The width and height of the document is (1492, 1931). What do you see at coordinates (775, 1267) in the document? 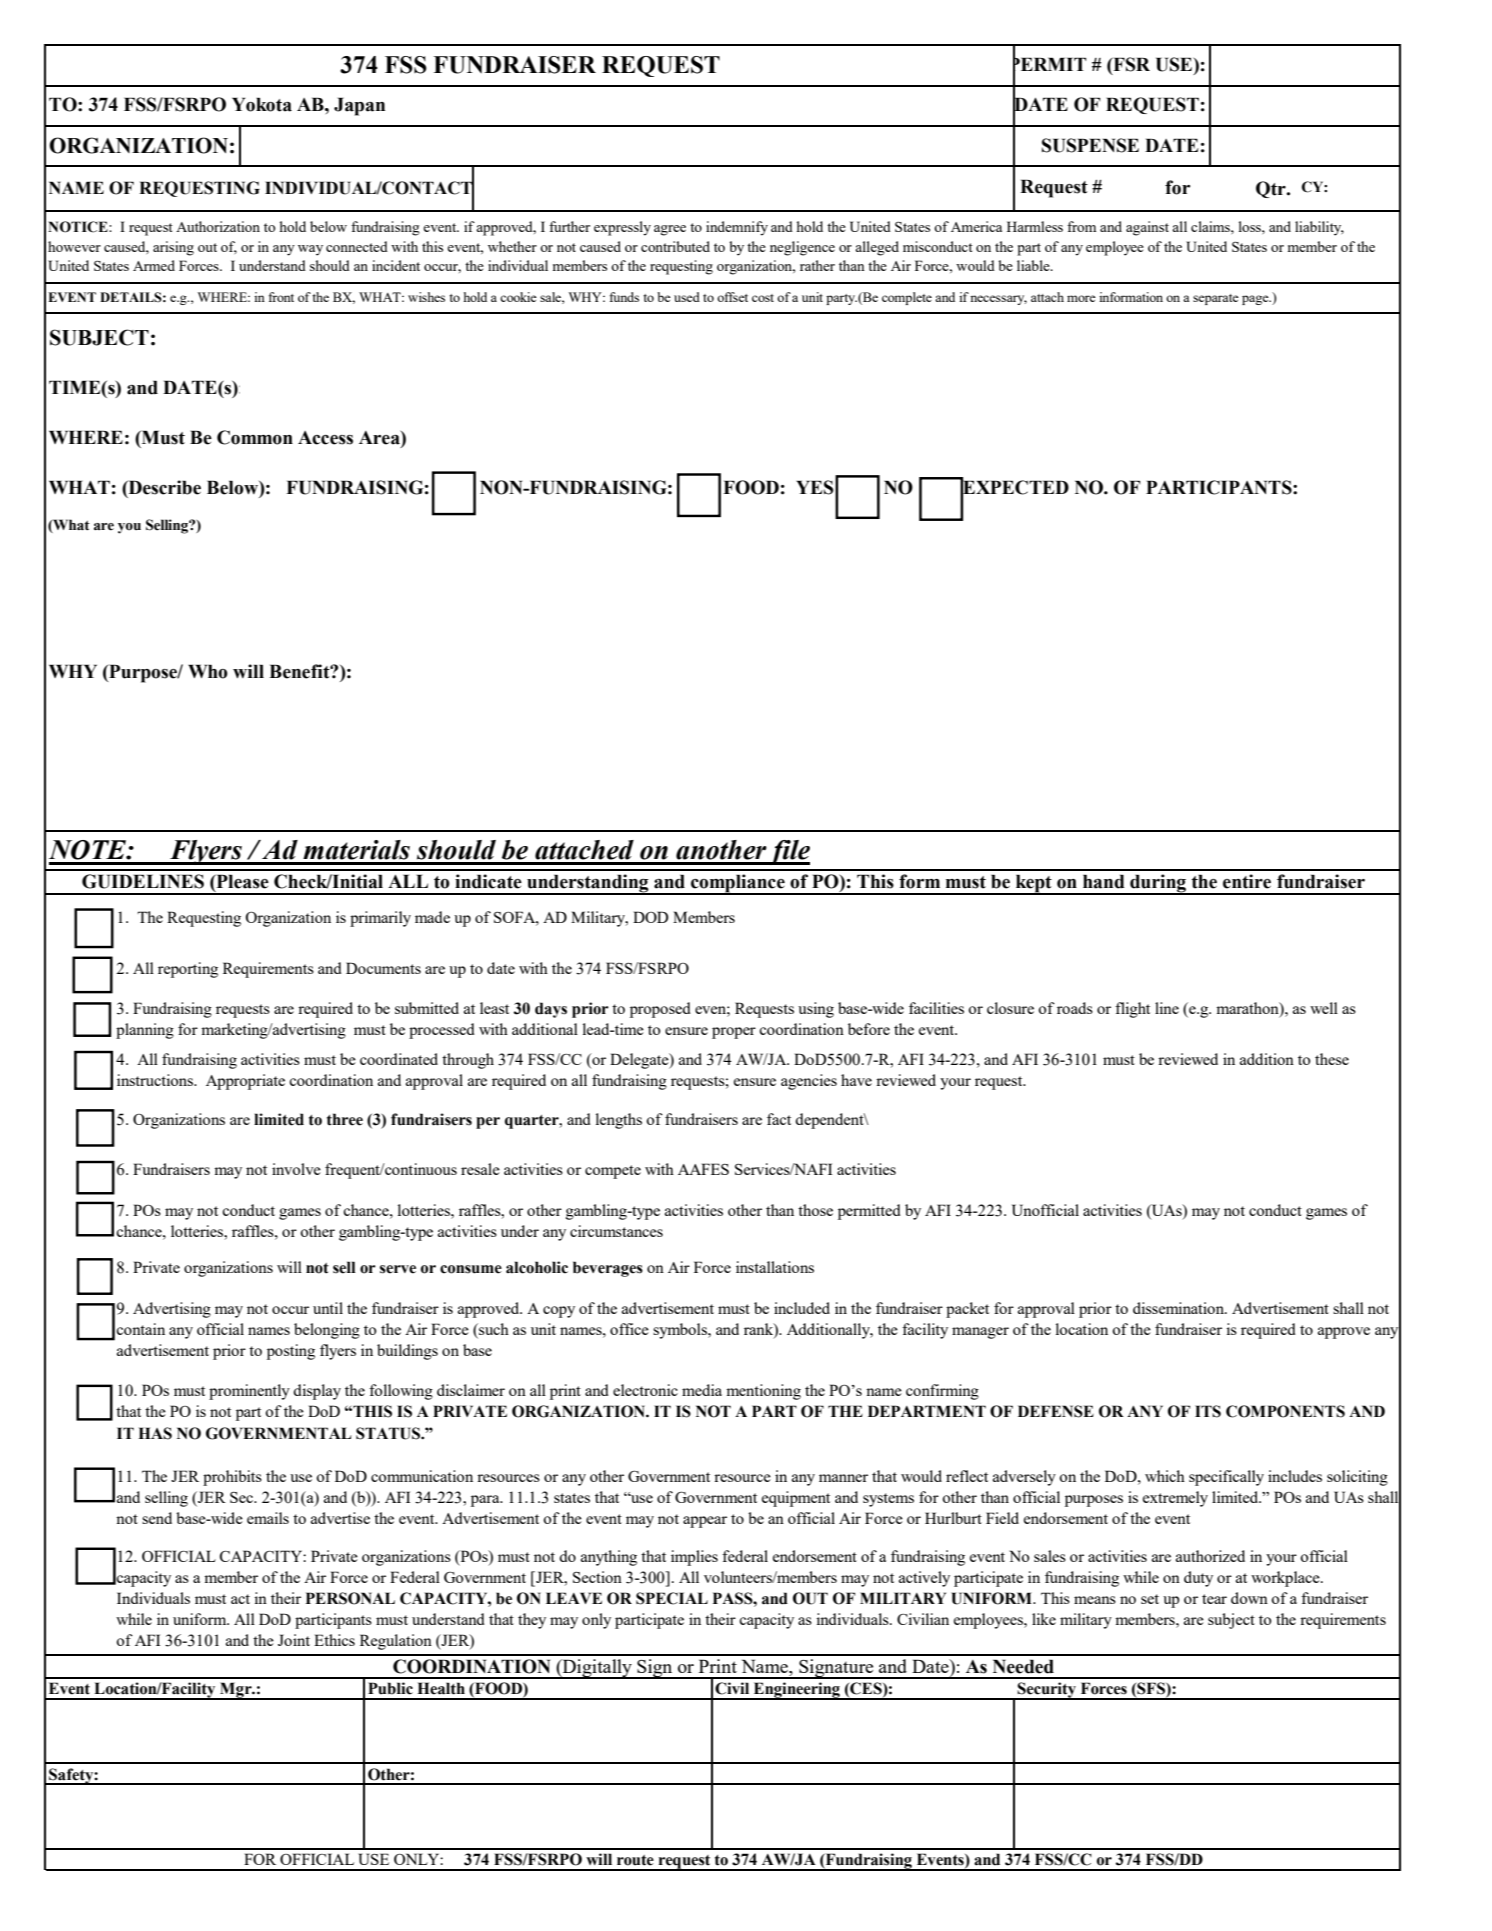
I see `installations` at bounding box center [775, 1267].
